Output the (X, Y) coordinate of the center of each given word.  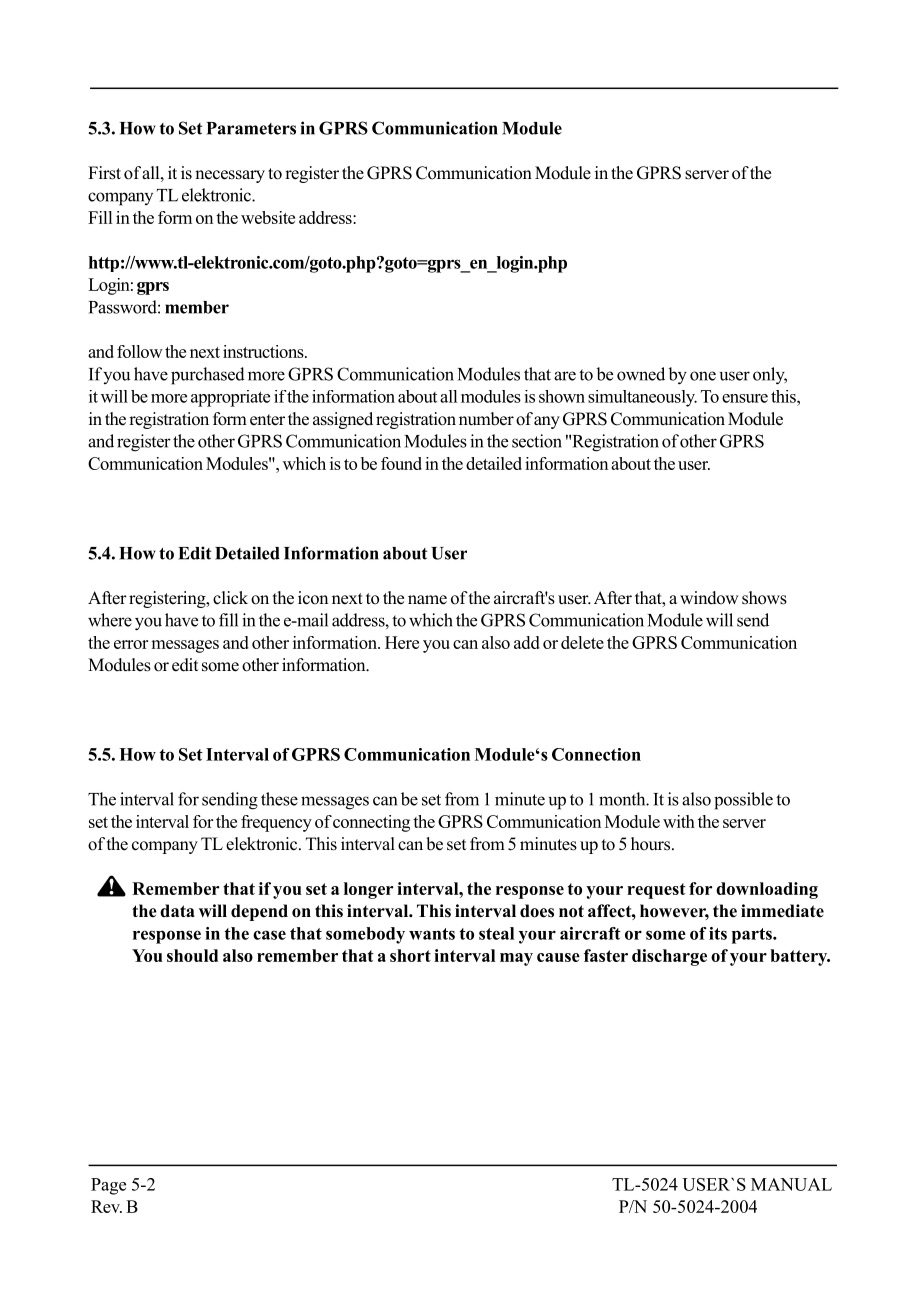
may (516, 959)
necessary (230, 176)
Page (108, 1186)
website (268, 217)
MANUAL (791, 1184)
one (703, 376)
